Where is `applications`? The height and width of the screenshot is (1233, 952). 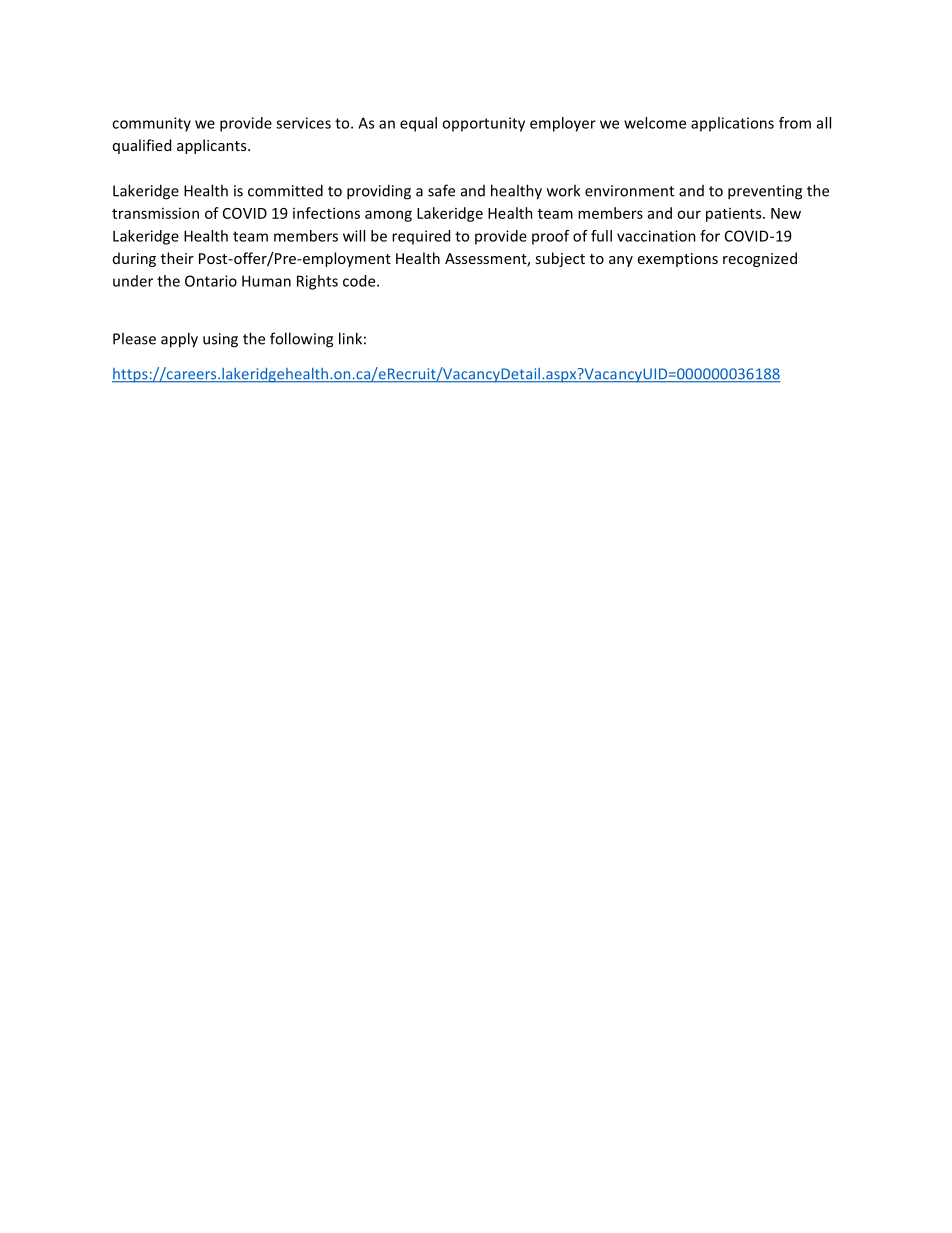
applications is located at coordinates (732, 124).
